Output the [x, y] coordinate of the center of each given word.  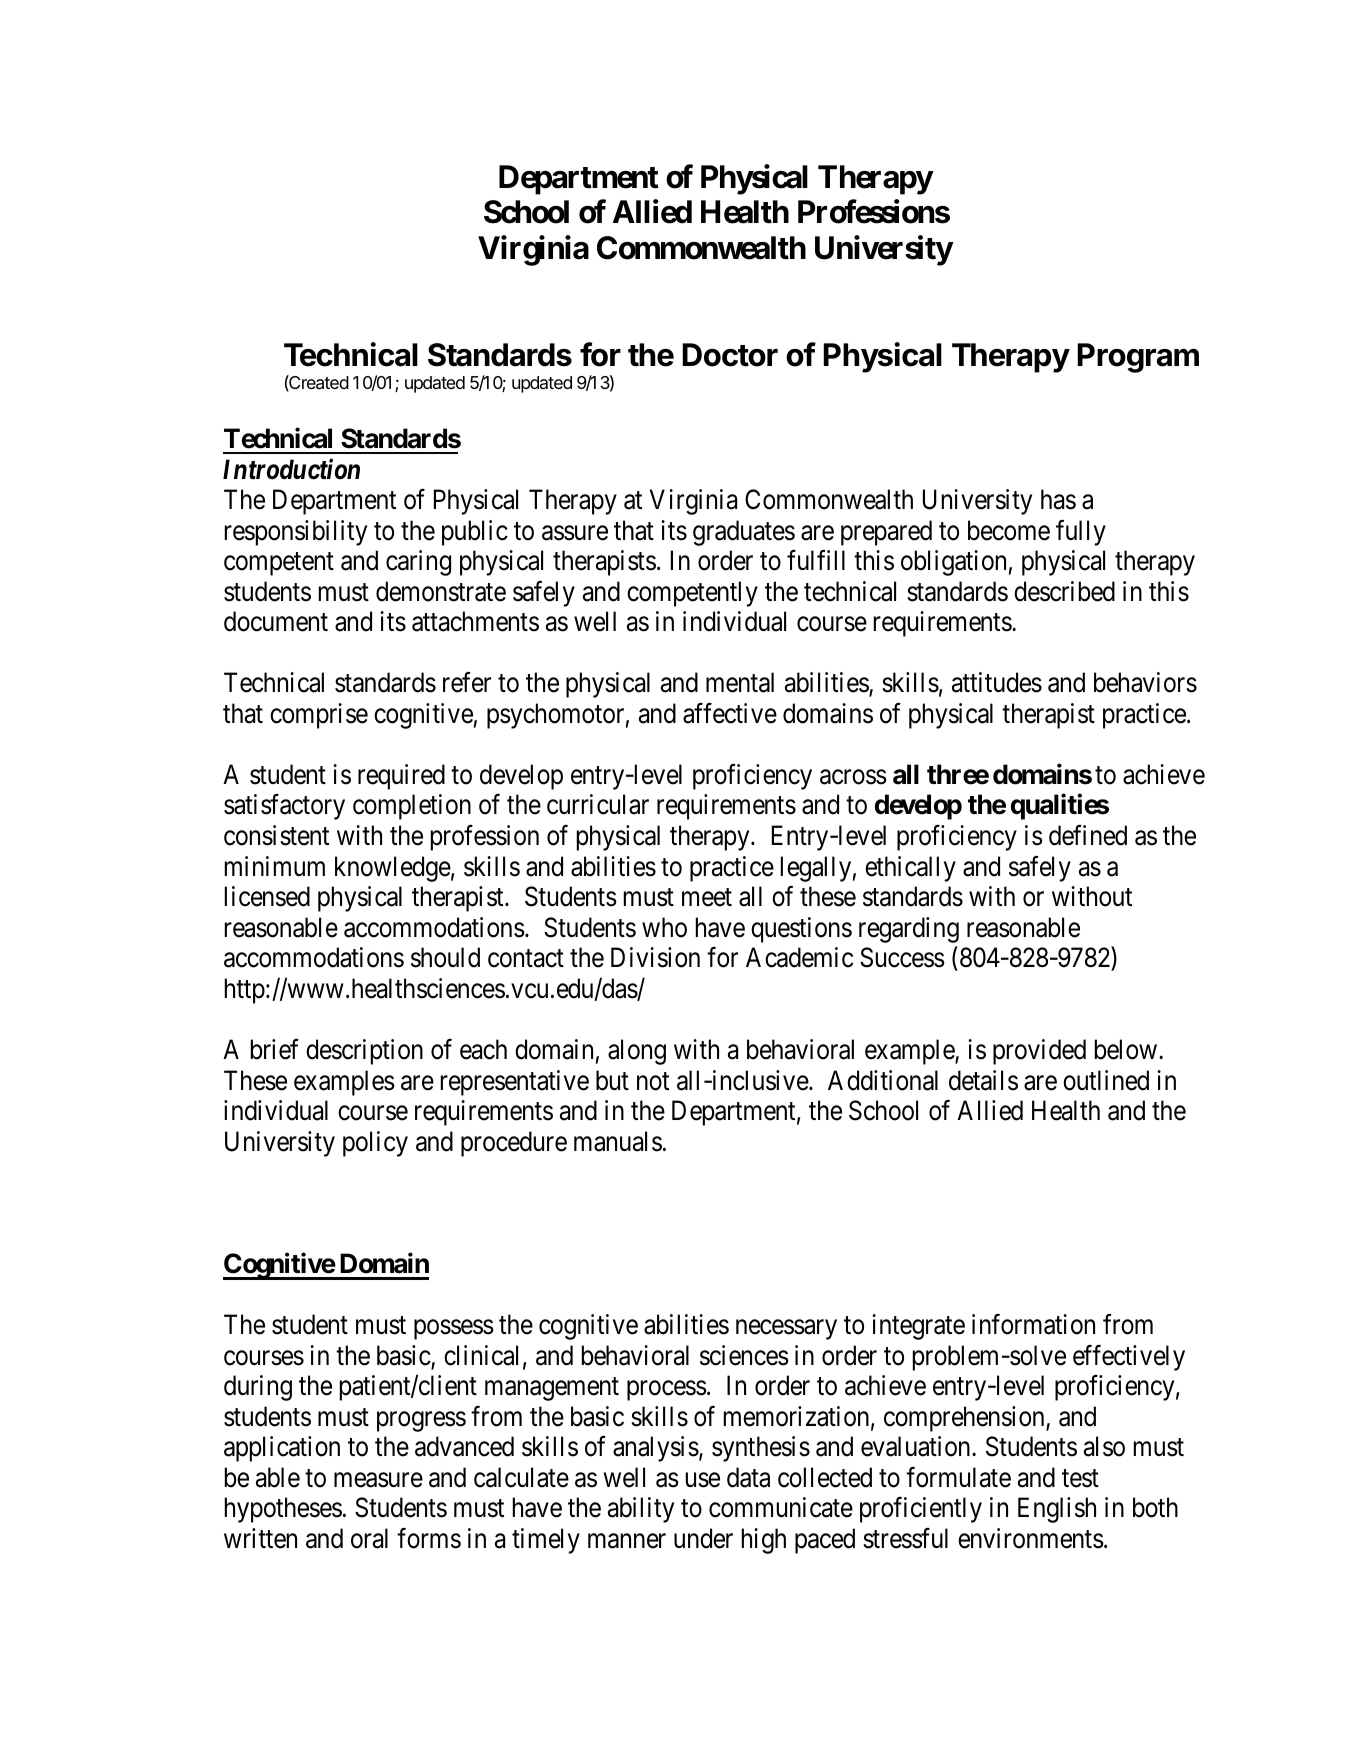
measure [378, 1480]
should [445, 957]
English [1057, 1510]
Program [1138, 358]
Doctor [730, 355]
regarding [909, 930]
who [664, 927]
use [703, 1480]
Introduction [291, 469]
